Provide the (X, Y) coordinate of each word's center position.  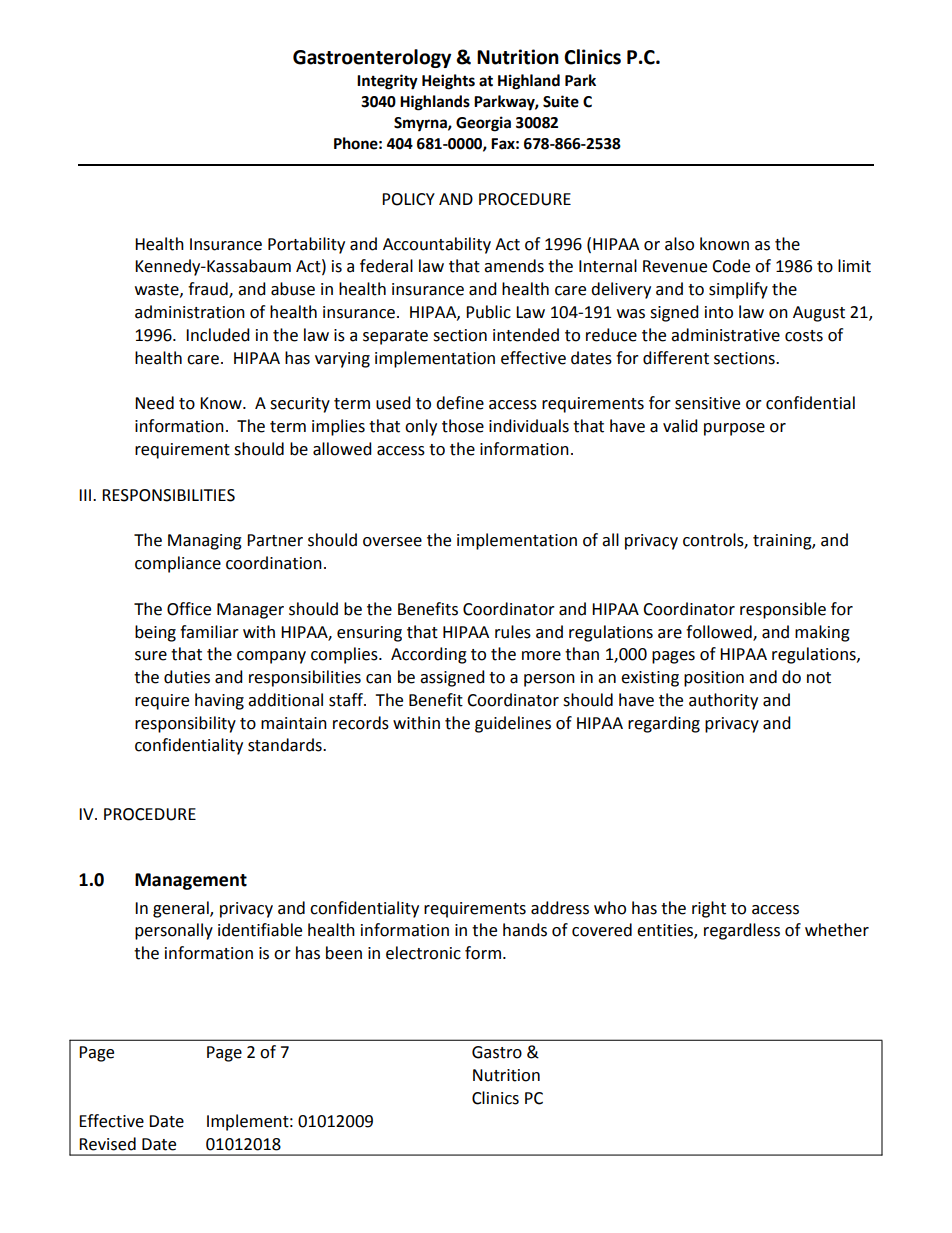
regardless (742, 931)
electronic (423, 953)
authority (723, 701)
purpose (734, 429)
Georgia (483, 124)
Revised (107, 1144)
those (463, 426)
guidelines (513, 724)
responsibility (185, 724)
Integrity (387, 82)
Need (154, 403)
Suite (561, 101)
